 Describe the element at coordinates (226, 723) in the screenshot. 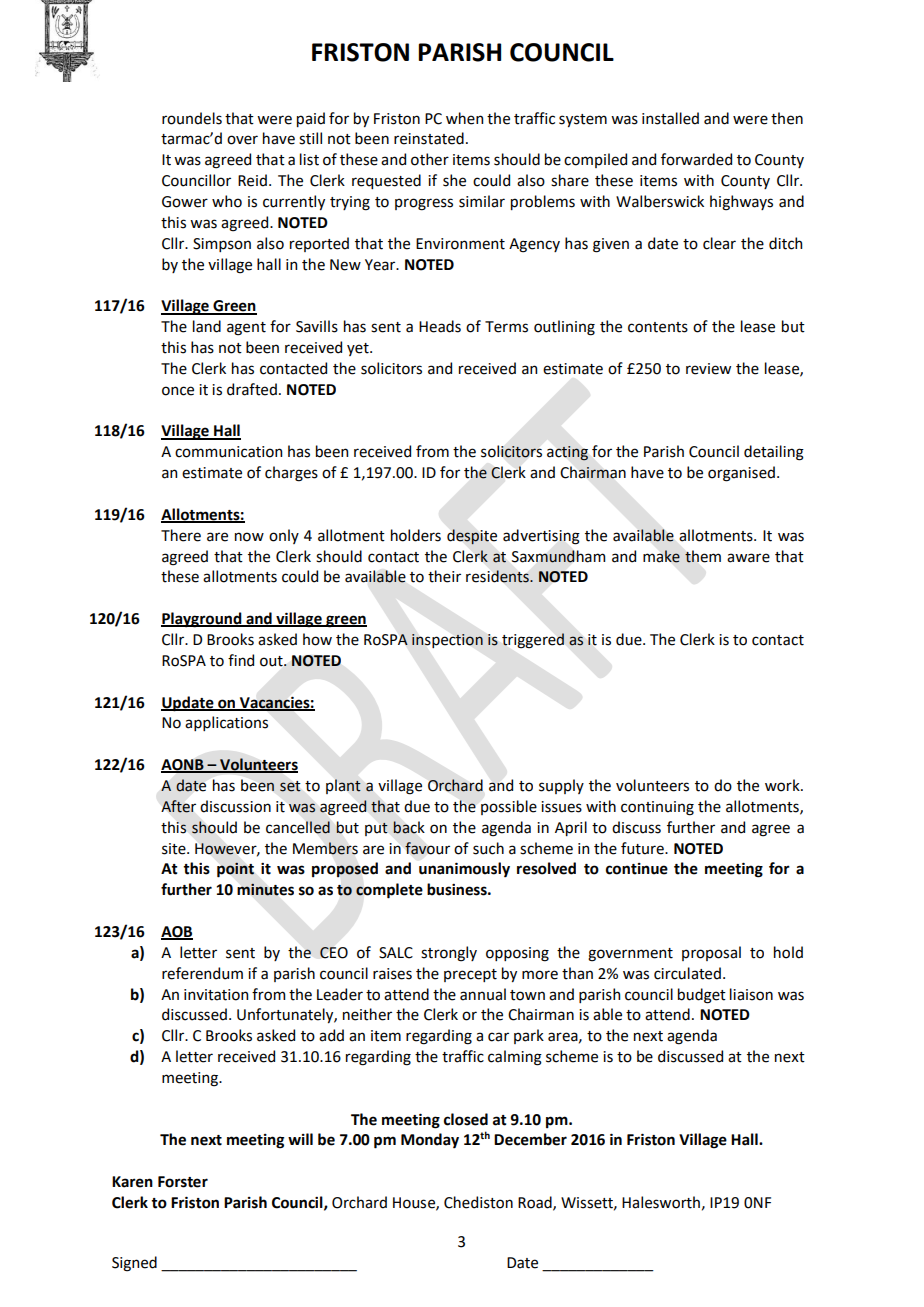

I see `applications` at that location.
